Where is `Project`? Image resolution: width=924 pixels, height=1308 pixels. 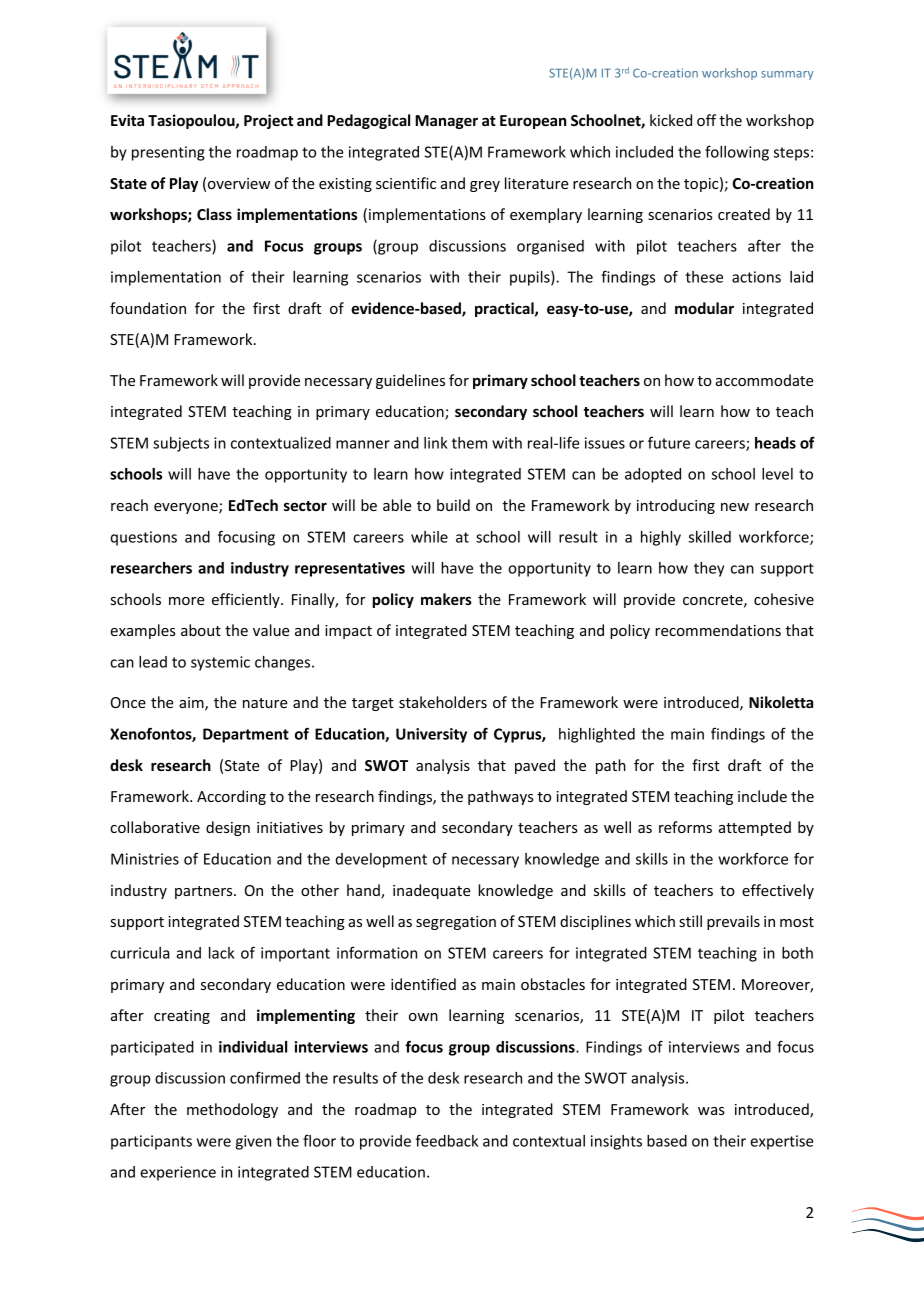
Project is located at coordinates (268, 121).
